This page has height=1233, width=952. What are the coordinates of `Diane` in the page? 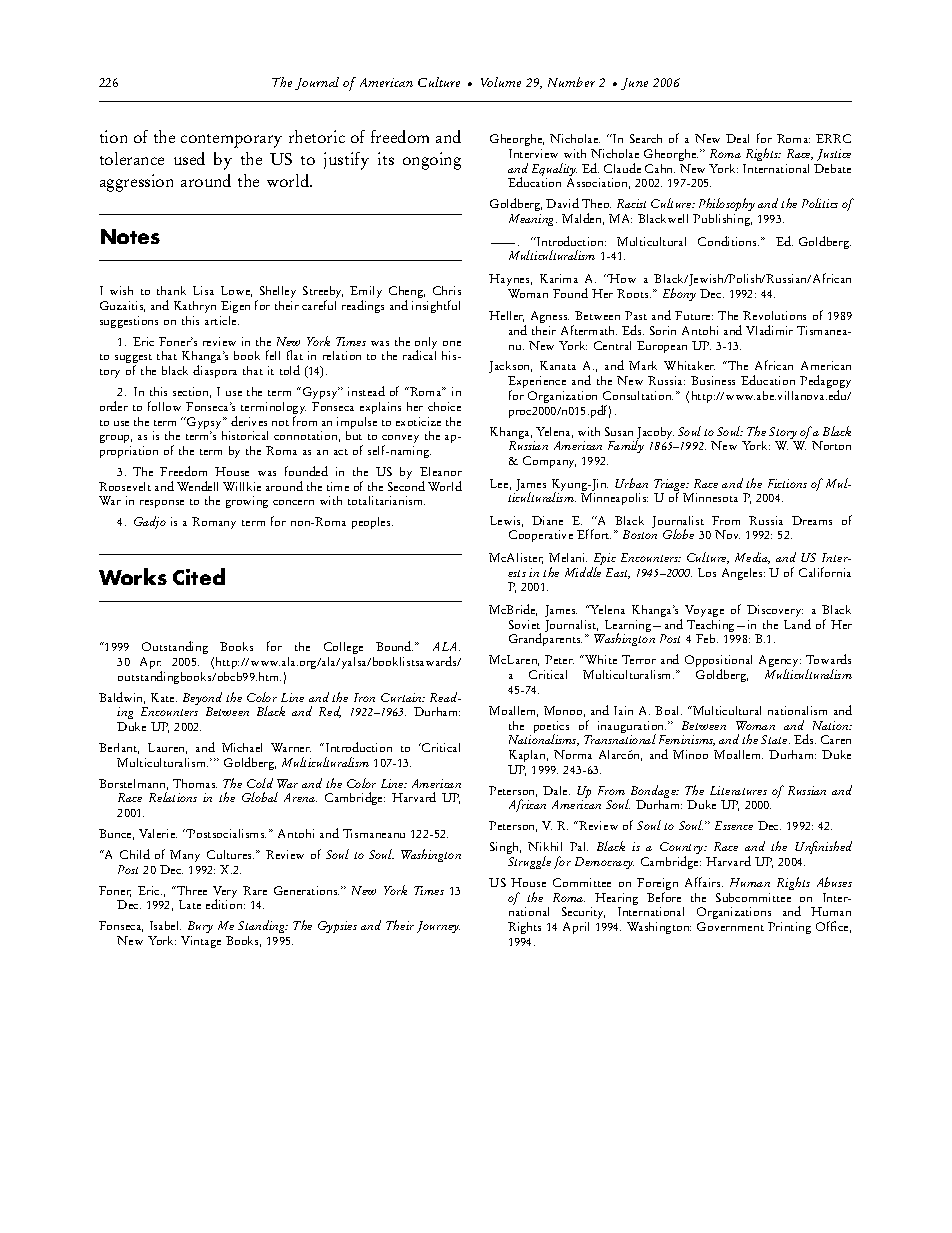 It's located at (547, 520).
